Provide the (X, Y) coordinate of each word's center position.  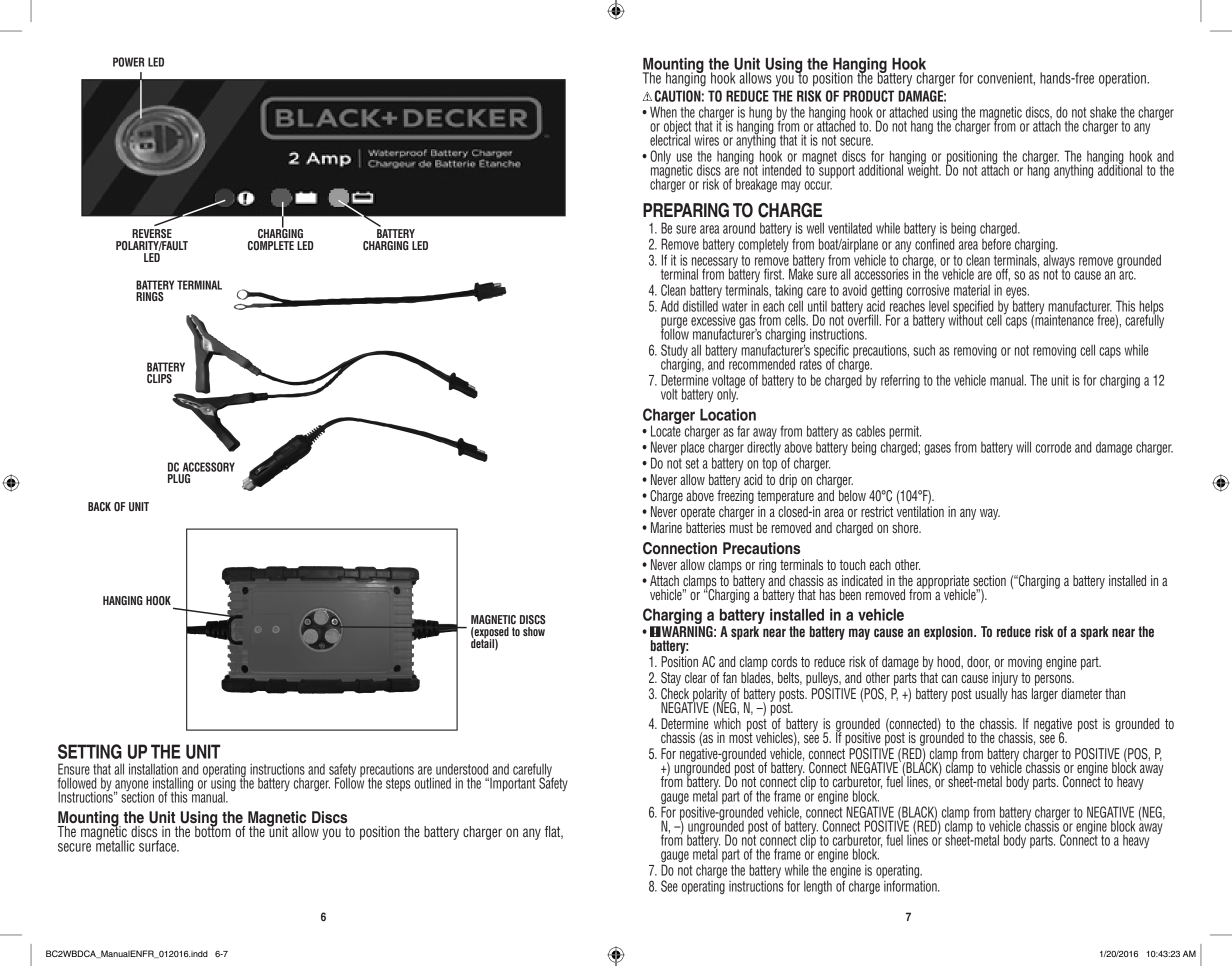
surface (158, 846)
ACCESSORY (209, 467)
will (1023, 447)
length (818, 887)
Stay (671, 679)
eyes (1017, 294)
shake (1103, 112)
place (692, 448)
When (663, 112)
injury (1005, 679)
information (911, 886)
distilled (700, 306)
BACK (99, 506)
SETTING (90, 751)
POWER (128, 62)
